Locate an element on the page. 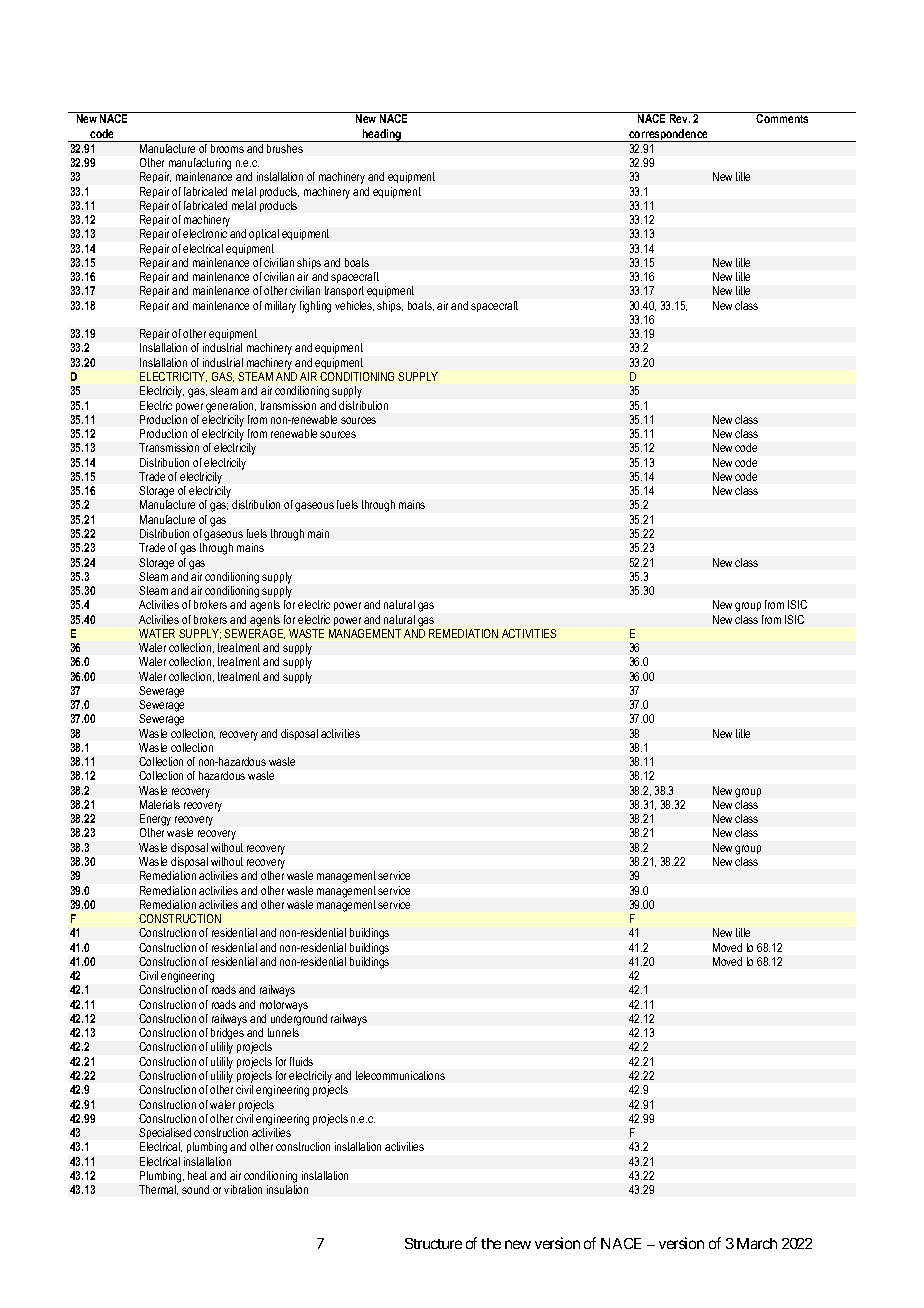 The image size is (924, 1308). vibration is located at coordinates (243, 1189).
